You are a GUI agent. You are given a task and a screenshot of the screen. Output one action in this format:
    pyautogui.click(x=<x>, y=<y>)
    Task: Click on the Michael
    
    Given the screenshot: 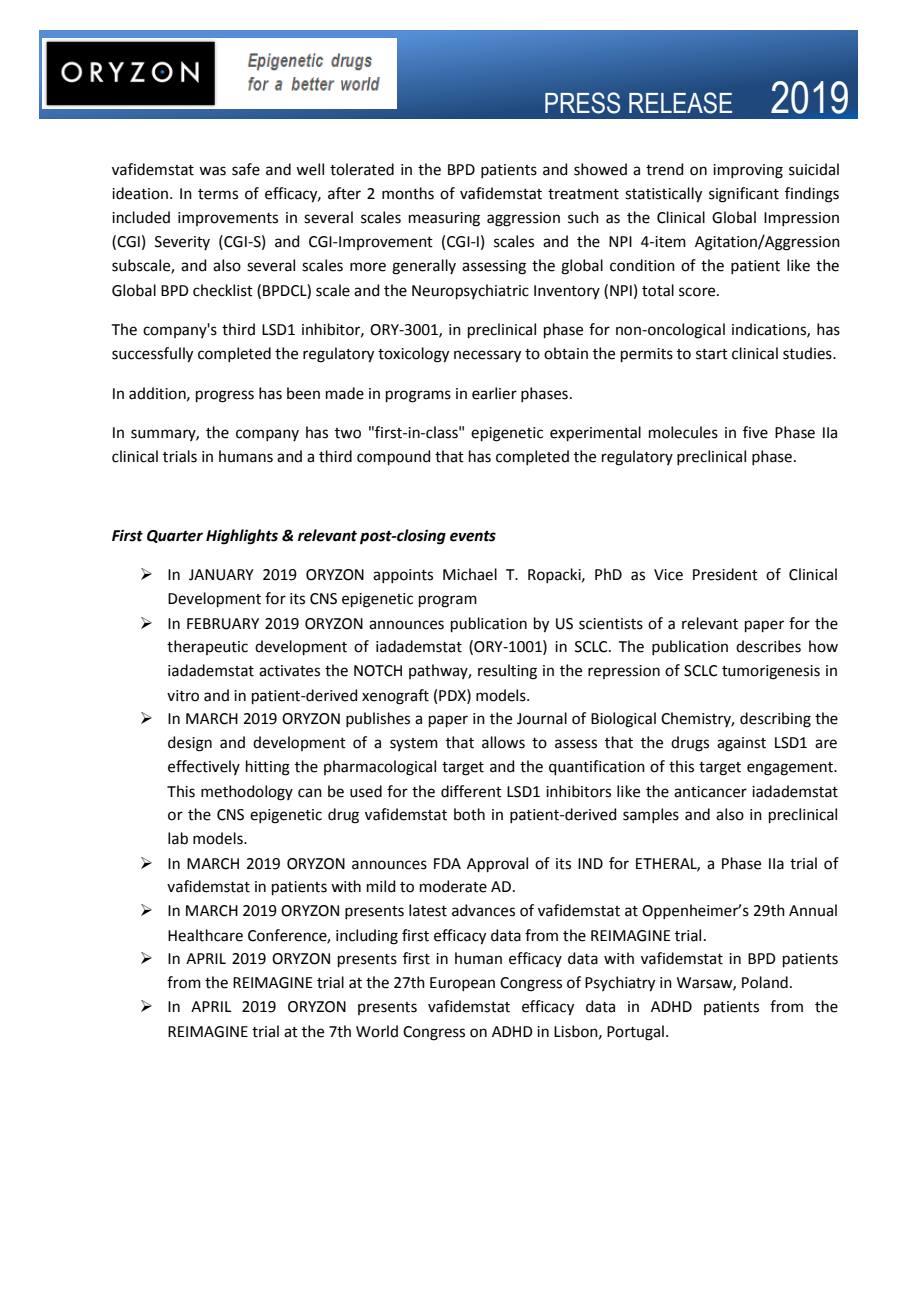 What is the action you would take?
    pyautogui.click(x=470, y=574)
